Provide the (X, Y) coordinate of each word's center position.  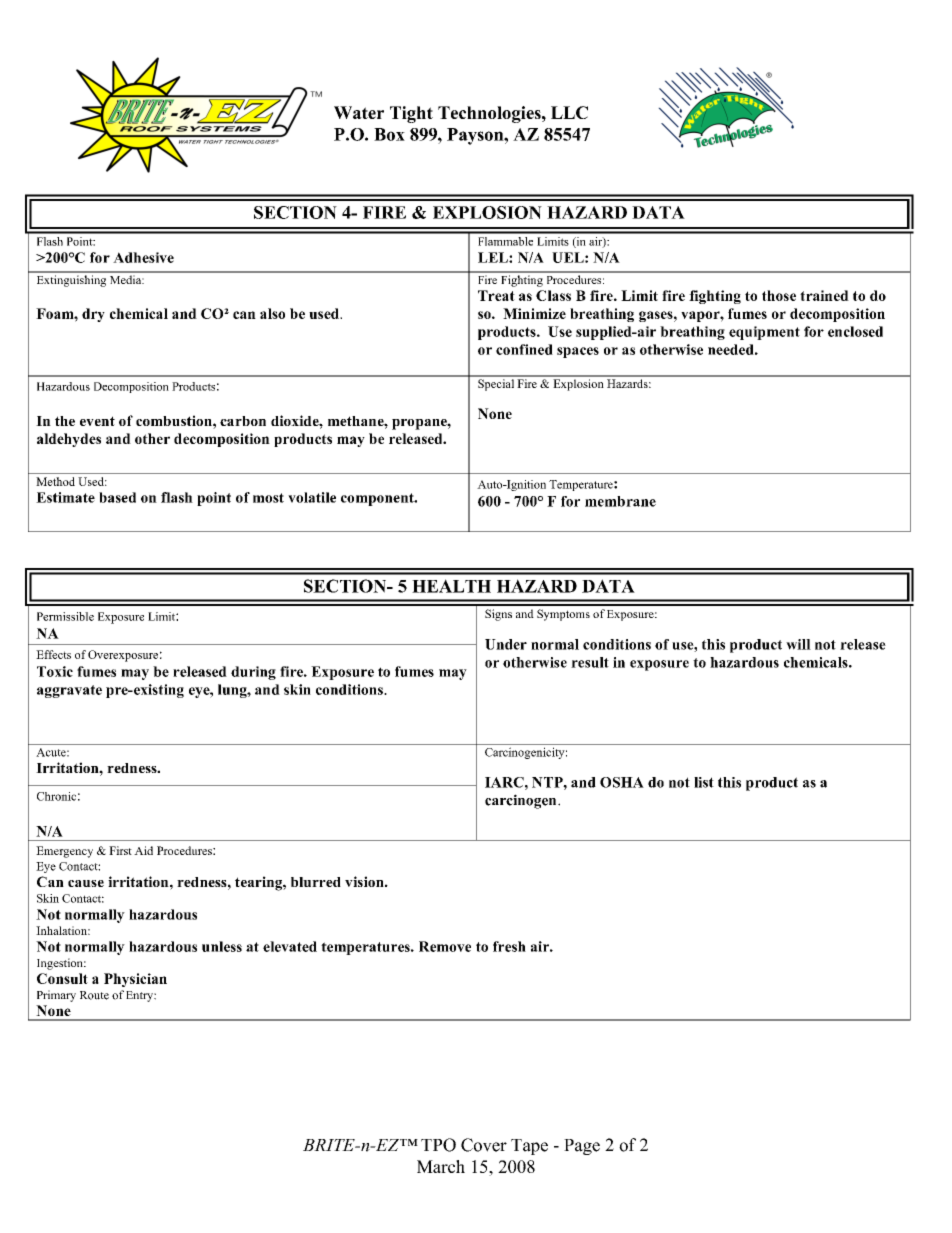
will (798, 644)
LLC (569, 112)
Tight (411, 114)
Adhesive (143, 257)
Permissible (65, 616)
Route (94, 995)
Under (506, 644)
